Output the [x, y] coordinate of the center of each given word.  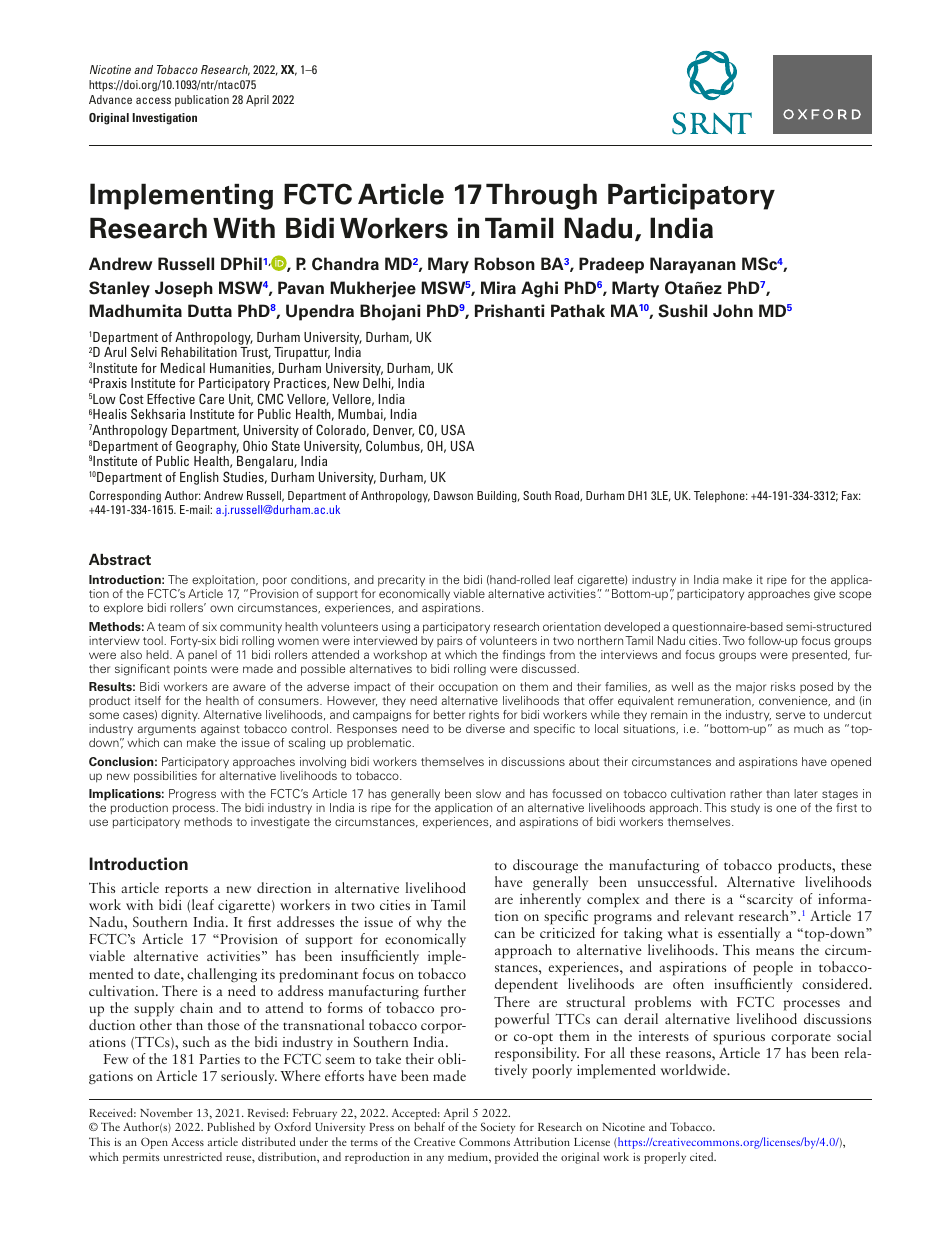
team [171, 627]
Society [498, 1128]
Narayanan [693, 265]
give [824, 595]
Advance [110, 99]
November [166, 1112]
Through [541, 196]
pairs [449, 641]
